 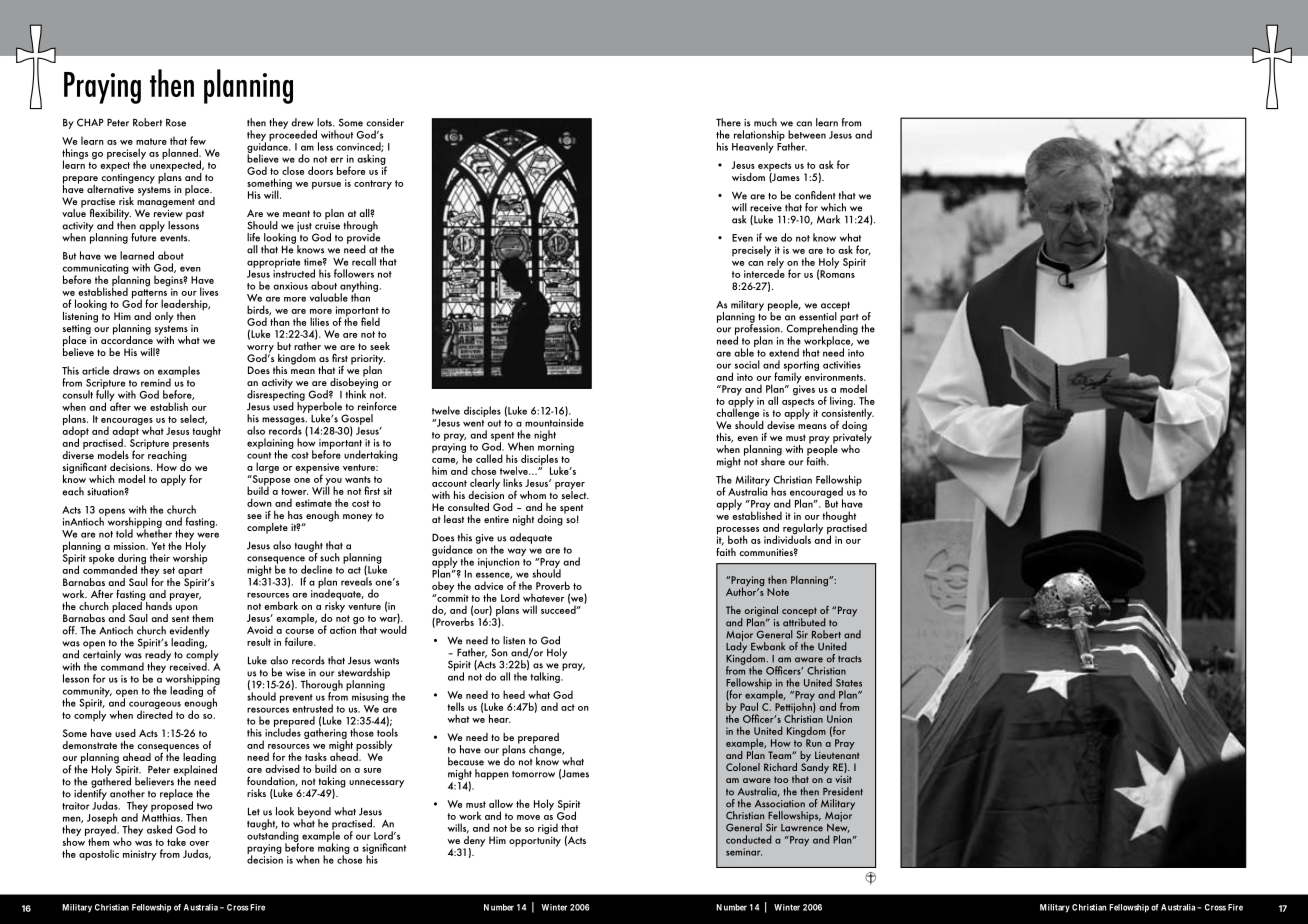 What do you see at coordinates (749, 839) in the screenshot?
I see `conducted` at bounding box center [749, 839].
